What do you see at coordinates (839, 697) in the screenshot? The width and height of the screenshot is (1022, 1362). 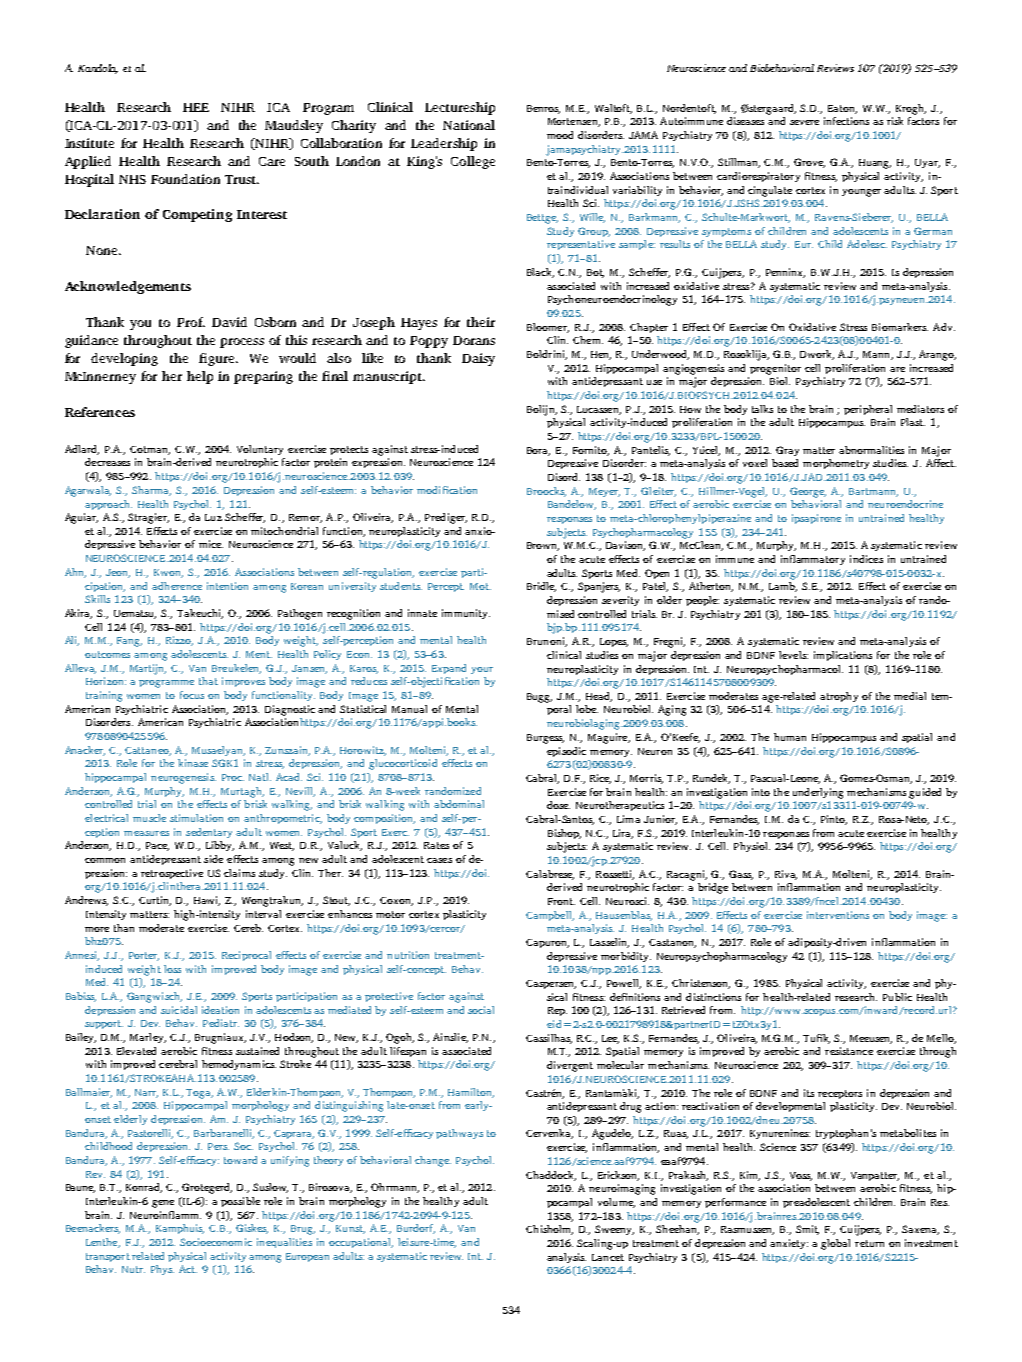 I see `atrophy` at bounding box center [839, 697].
